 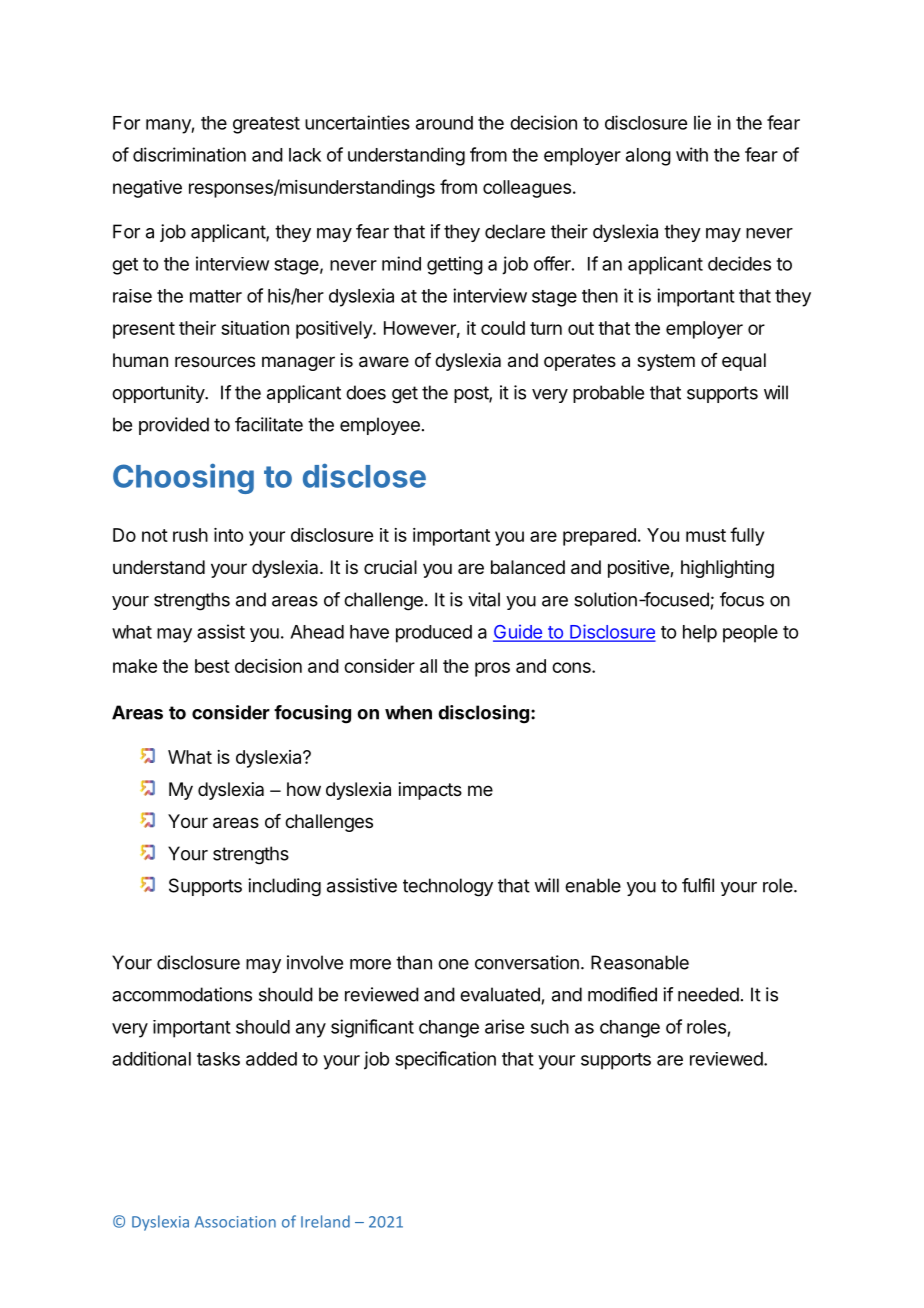 What do you see at coordinates (692, 154) in the screenshot?
I see `with` at bounding box center [692, 154].
